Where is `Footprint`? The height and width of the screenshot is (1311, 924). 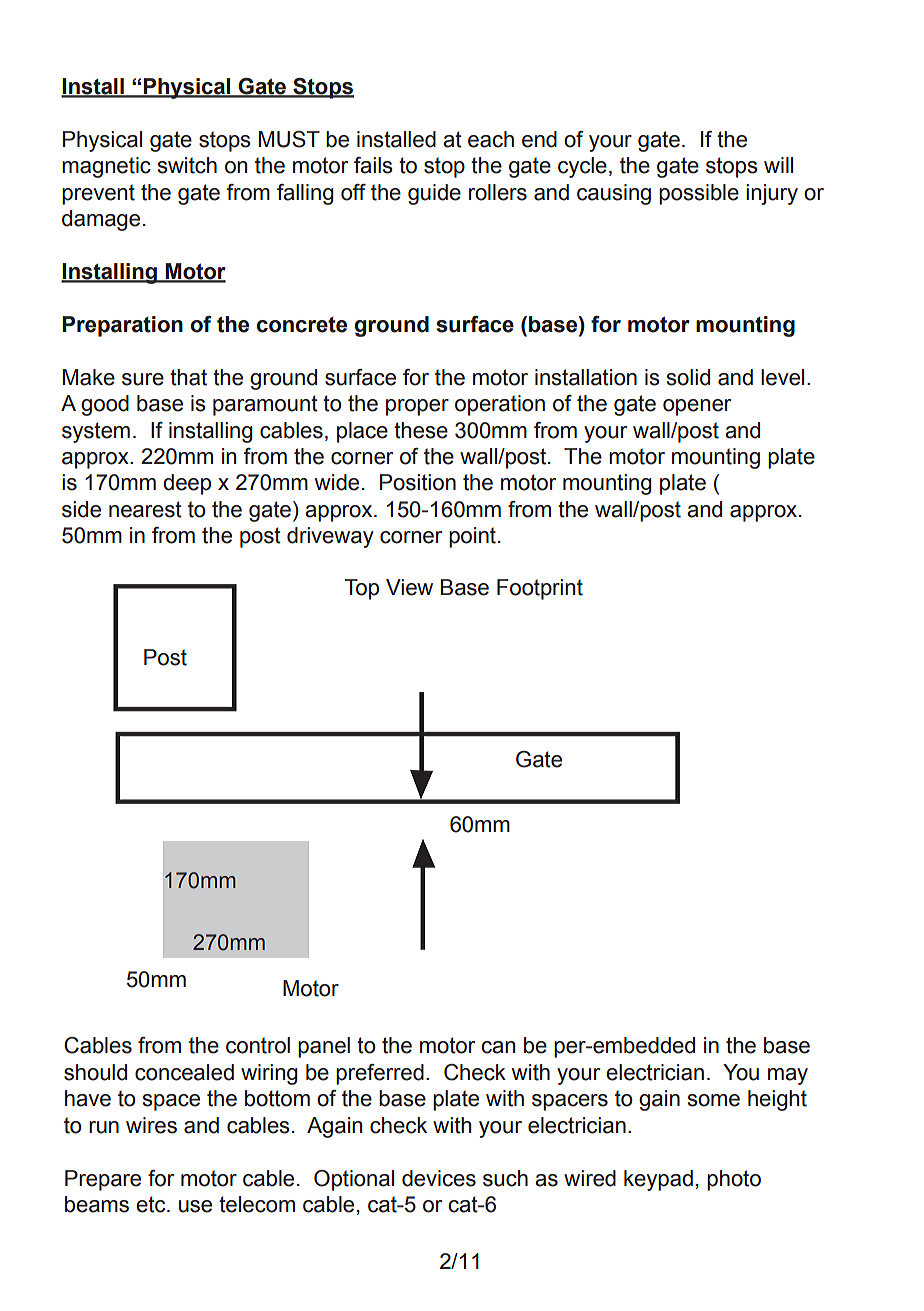 Footprint is located at coordinates (540, 589).
